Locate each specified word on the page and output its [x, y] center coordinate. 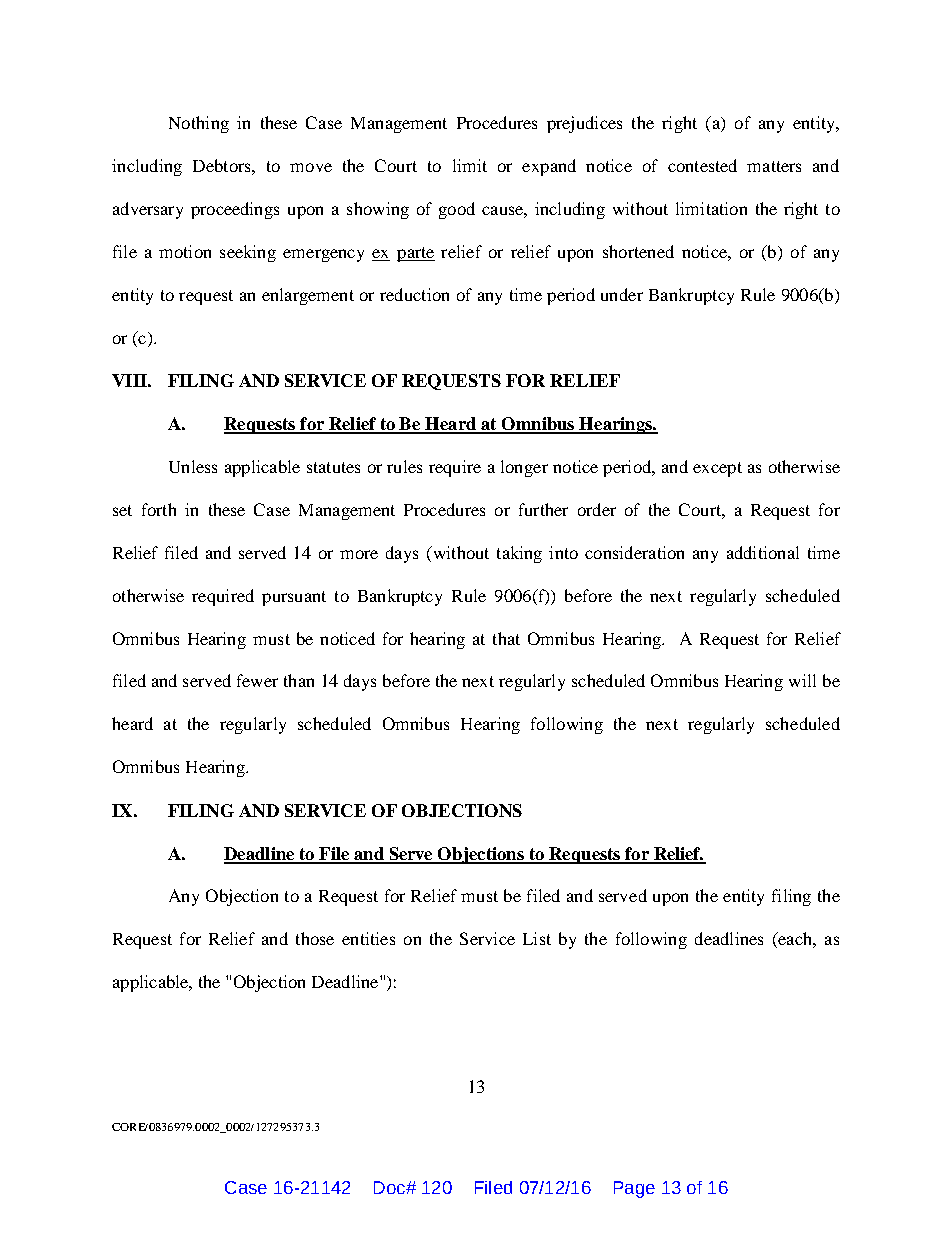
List [537, 938]
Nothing [199, 124]
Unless [193, 466]
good [457, 210]
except [717, 469]
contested [702, 165]
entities [368, 938]
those [315, 938]
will [802, 680]
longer [524, 468]
